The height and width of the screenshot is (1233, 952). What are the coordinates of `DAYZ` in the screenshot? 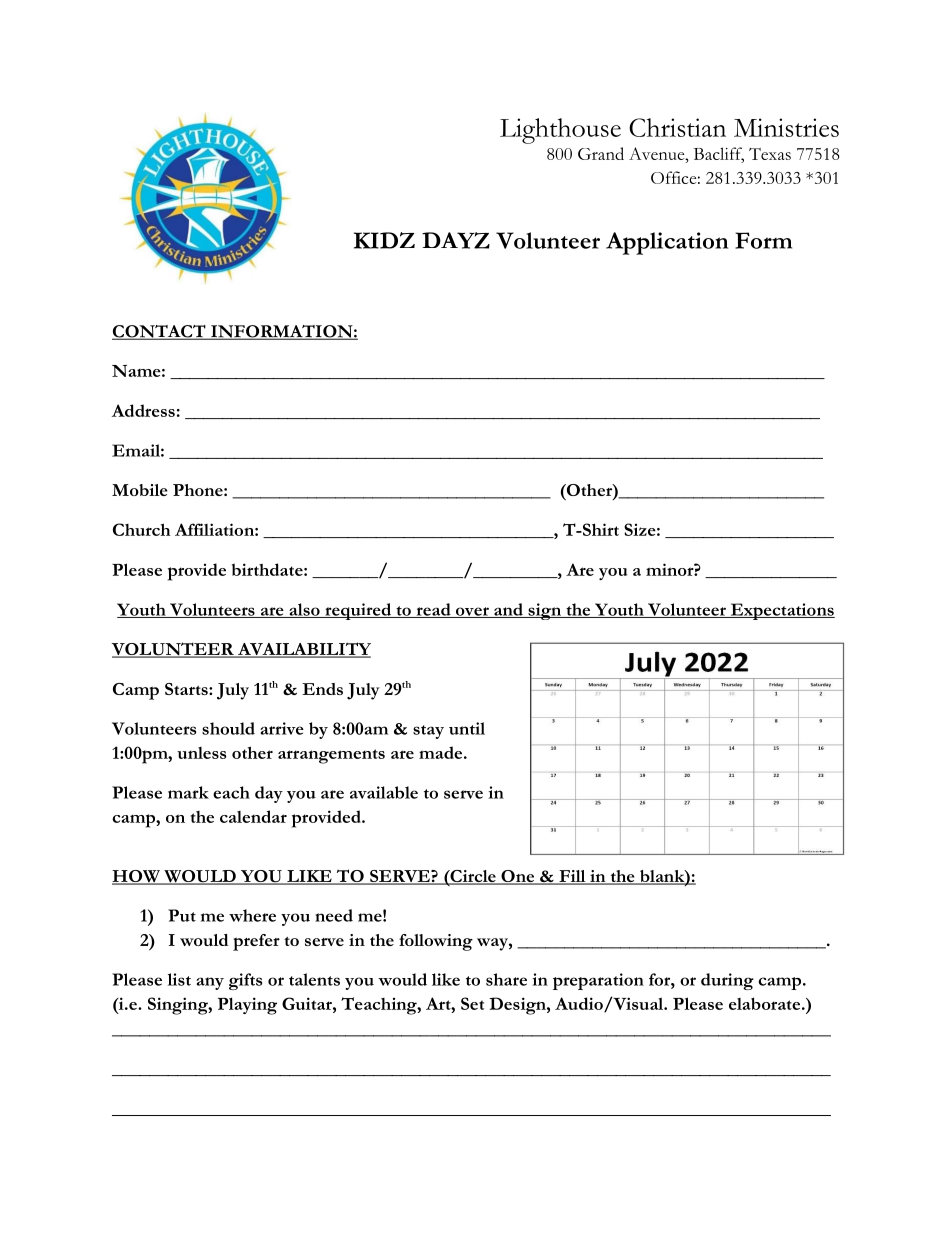 It's located at (456, 240).
